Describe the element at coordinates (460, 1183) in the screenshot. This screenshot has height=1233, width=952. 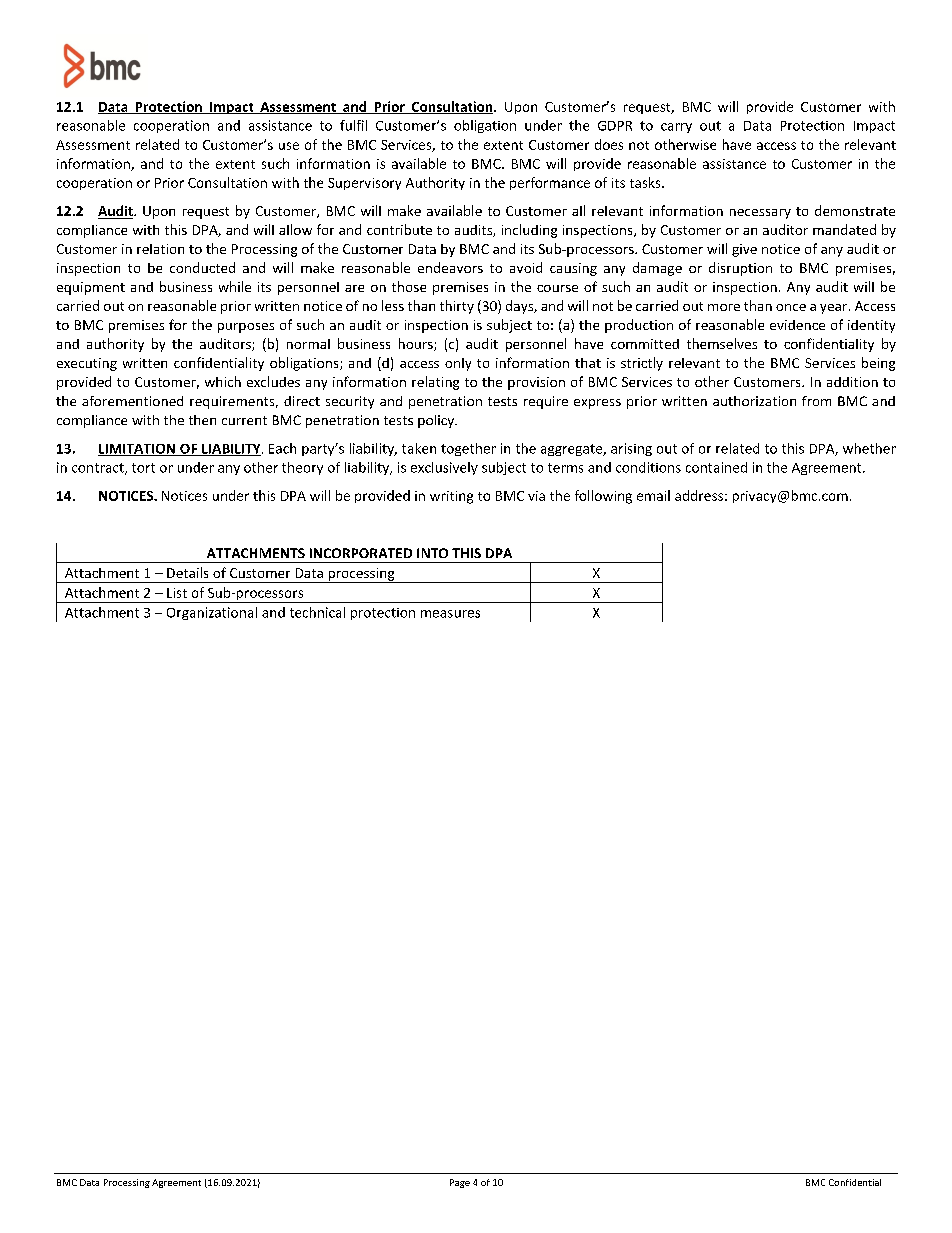
I see `Page` at that location.
